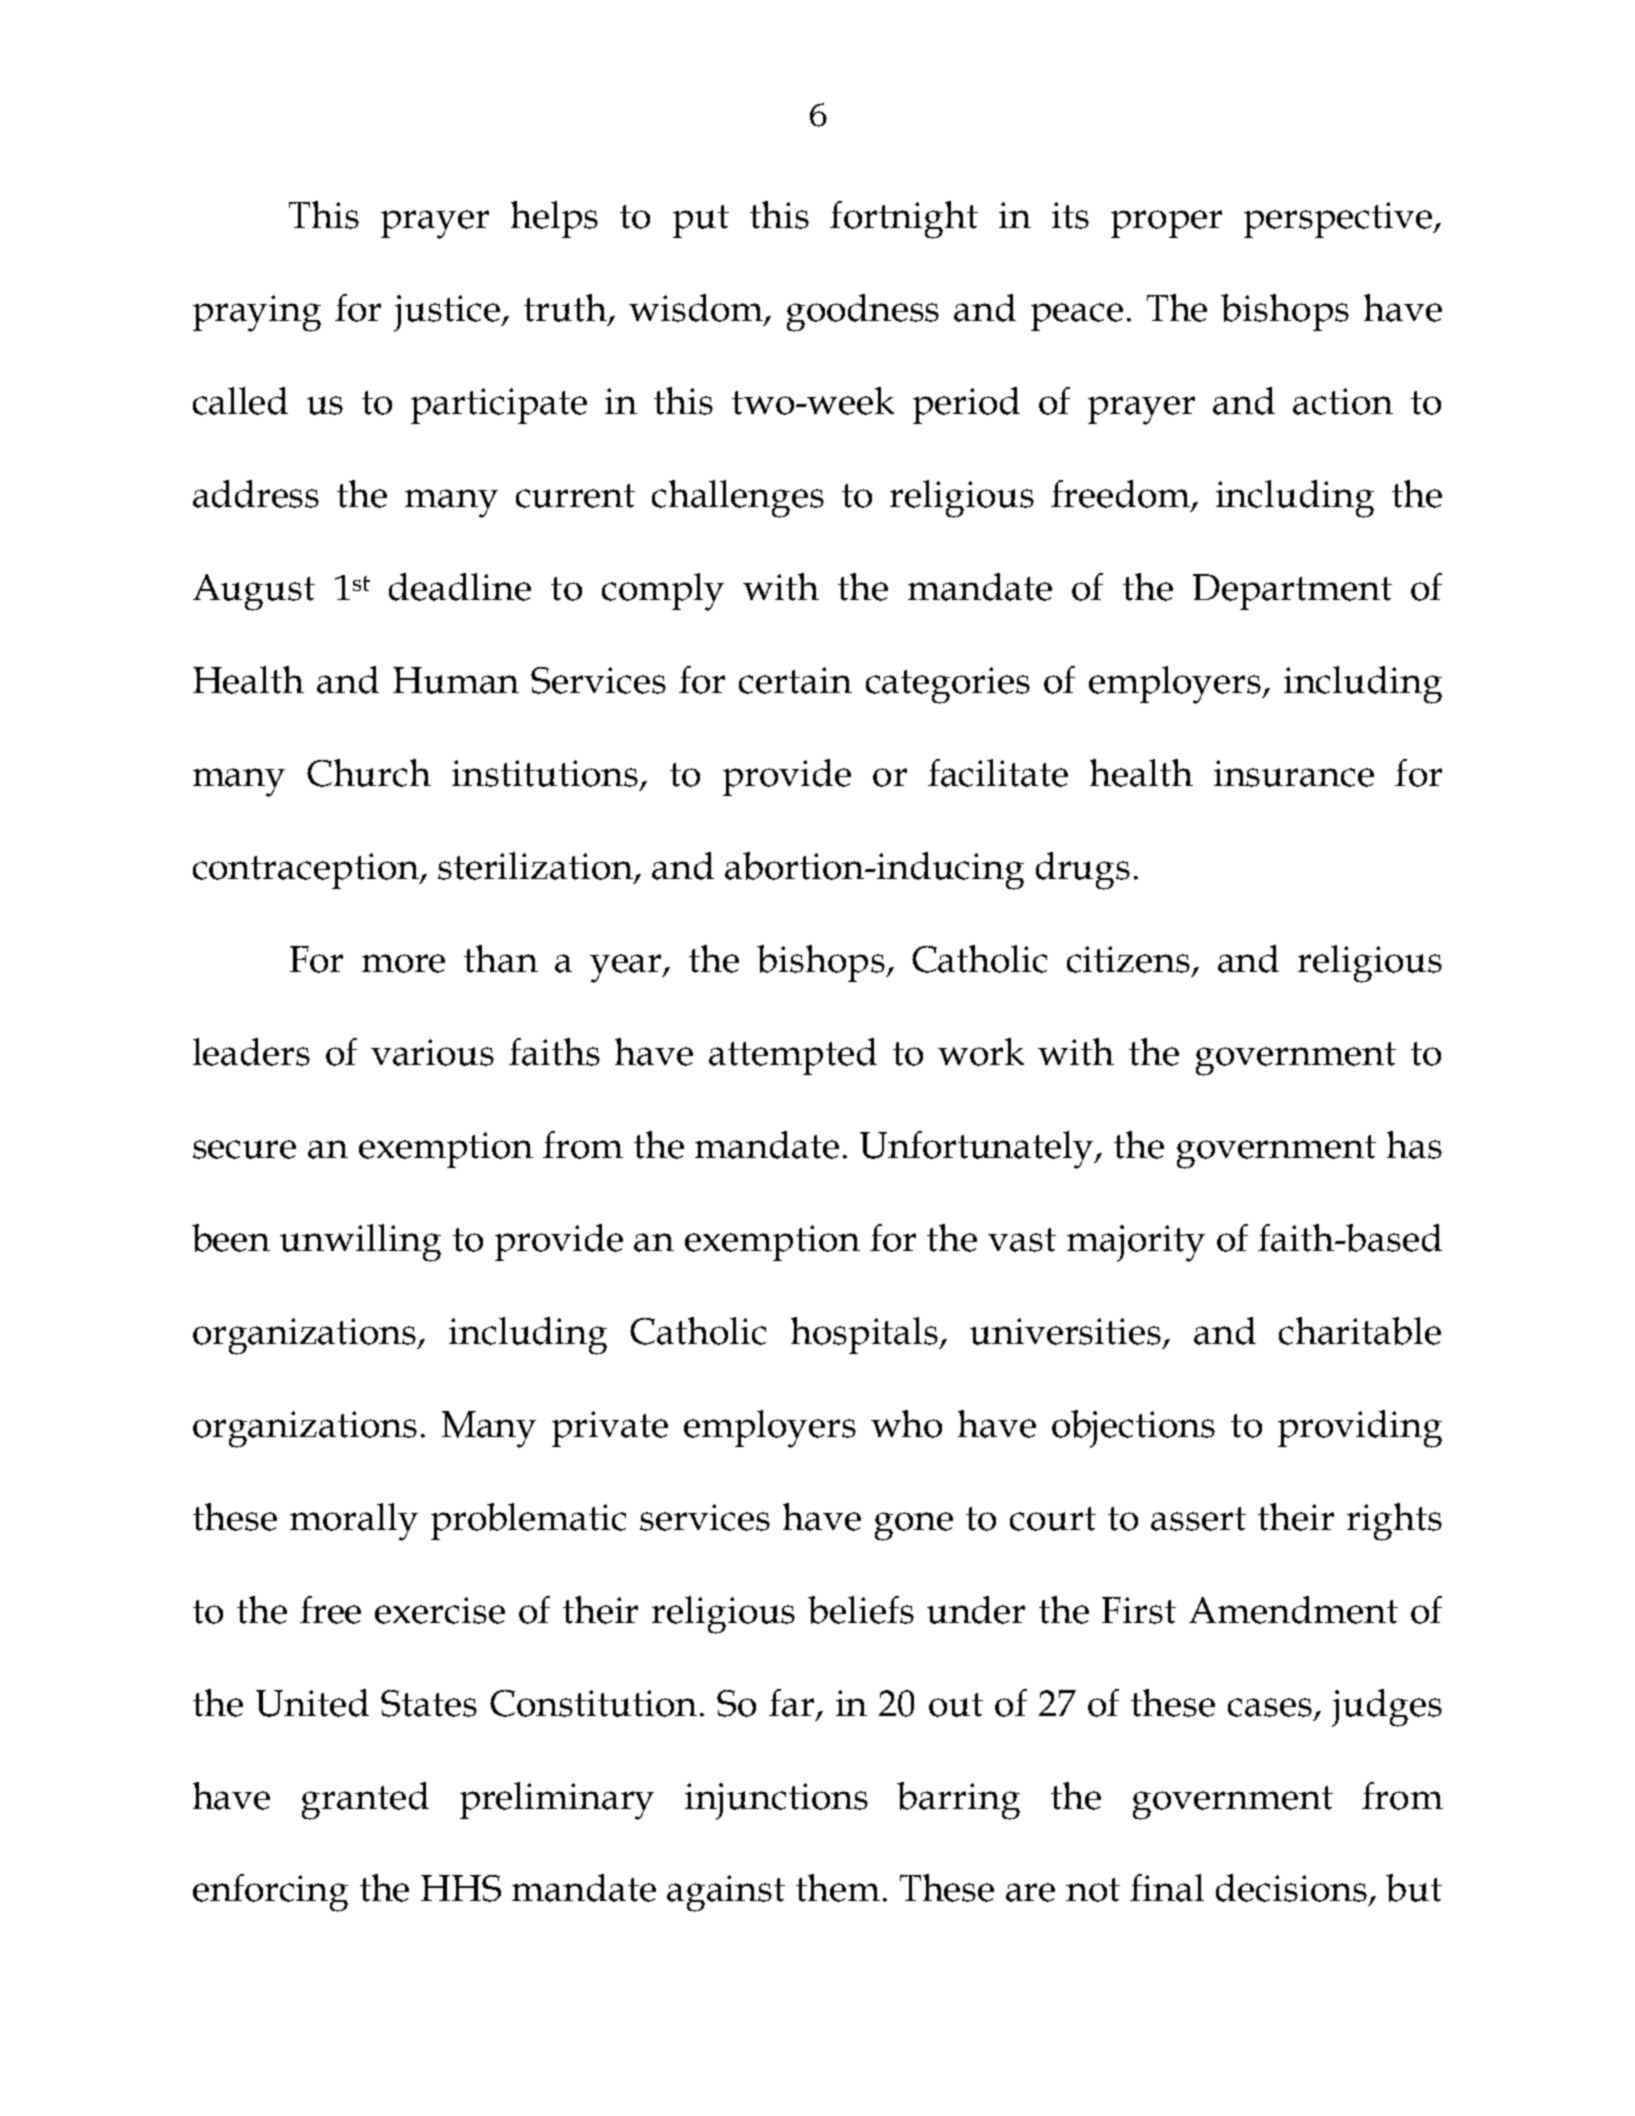 The image size is (1635, 2116). I want to click on granted, so click(365, 1801).
